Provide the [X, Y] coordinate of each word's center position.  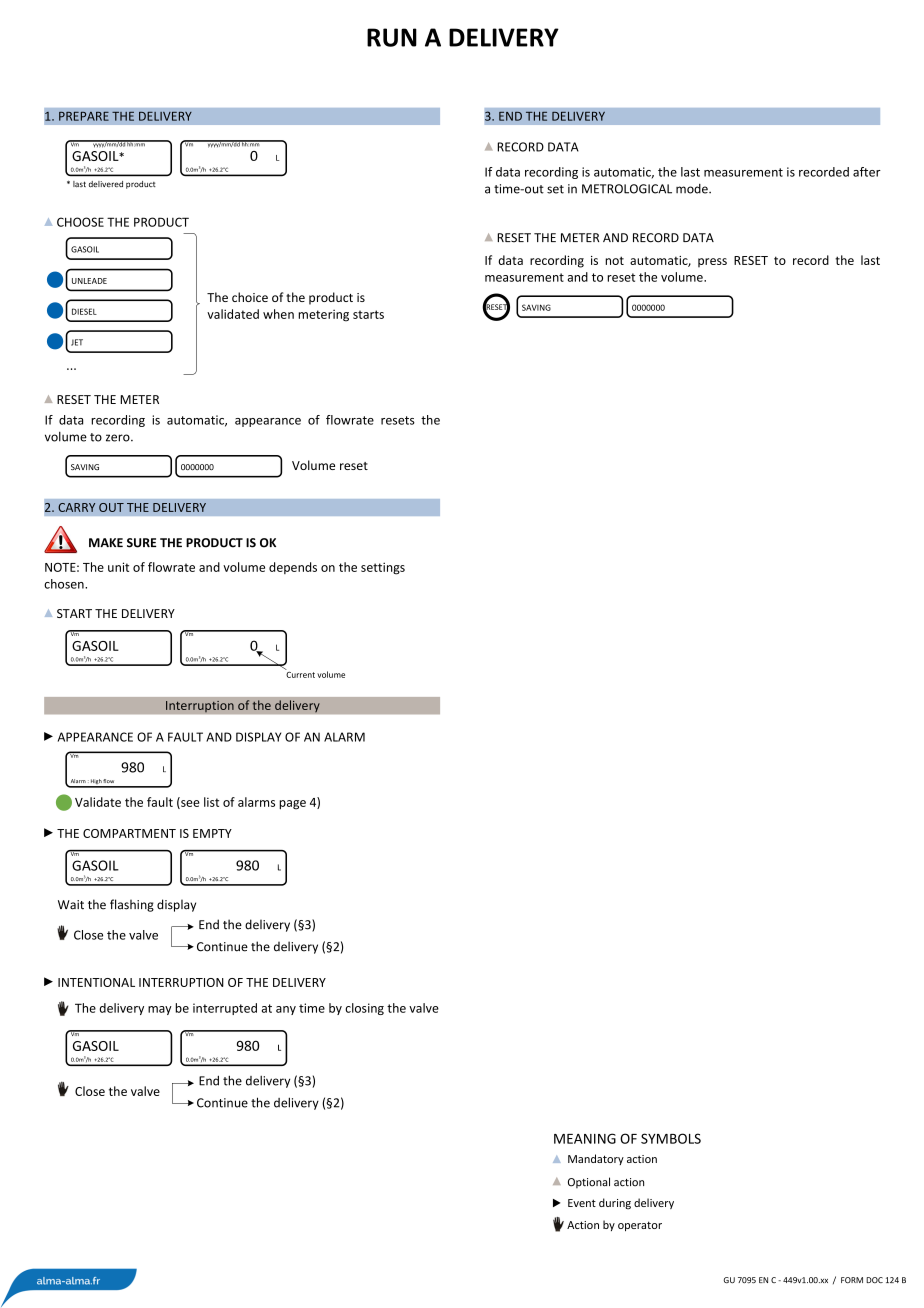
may [160, 1010]
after [867, 172]
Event [582, 1203]
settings [383, 568]
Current [300, 673]
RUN [392, 37]
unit [118, 567]
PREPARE [84, 116]
